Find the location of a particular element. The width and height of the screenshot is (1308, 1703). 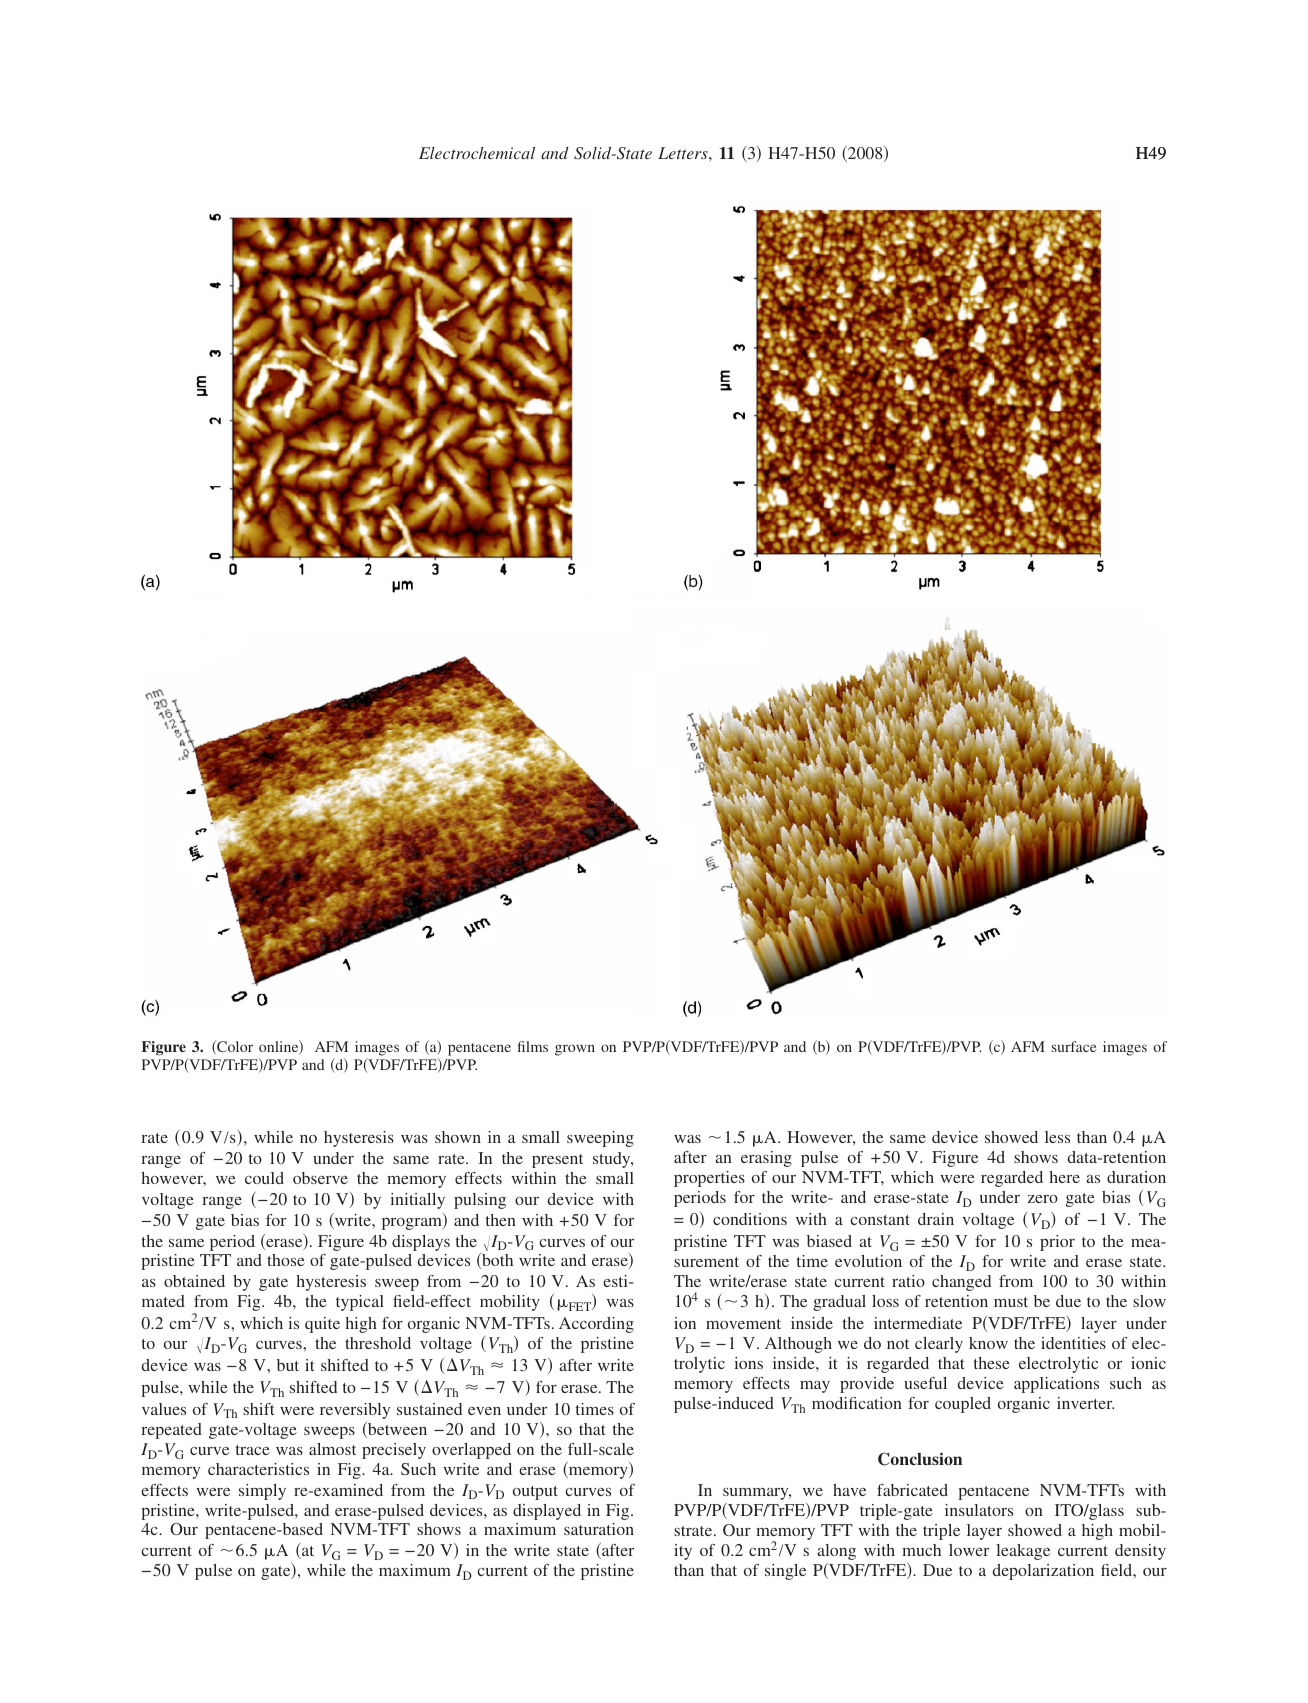

reversibly is located at coordinates (355, 1411).
